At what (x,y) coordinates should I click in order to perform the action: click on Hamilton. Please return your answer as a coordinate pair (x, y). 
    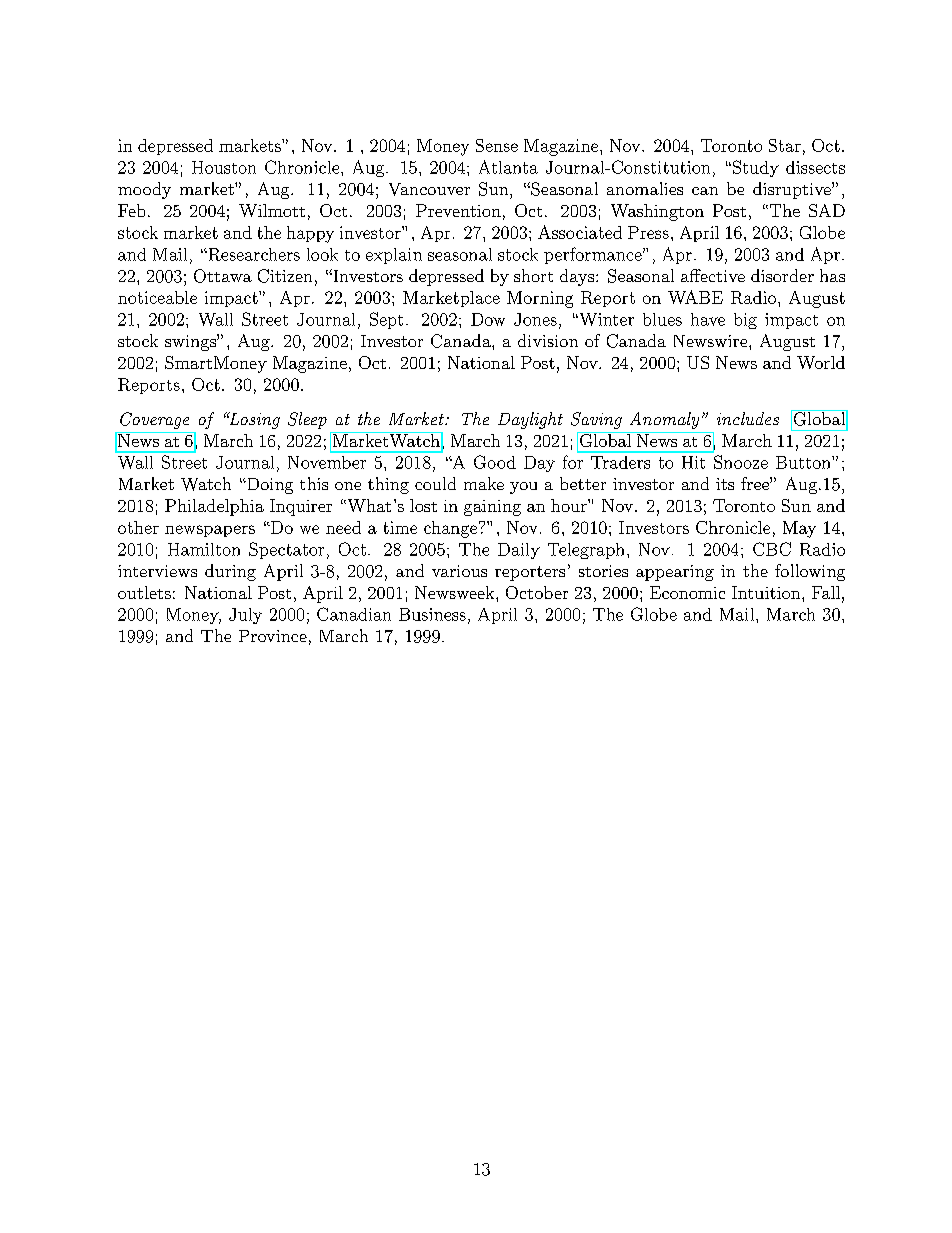
    Looking at the image, I should click on (204, 549).
